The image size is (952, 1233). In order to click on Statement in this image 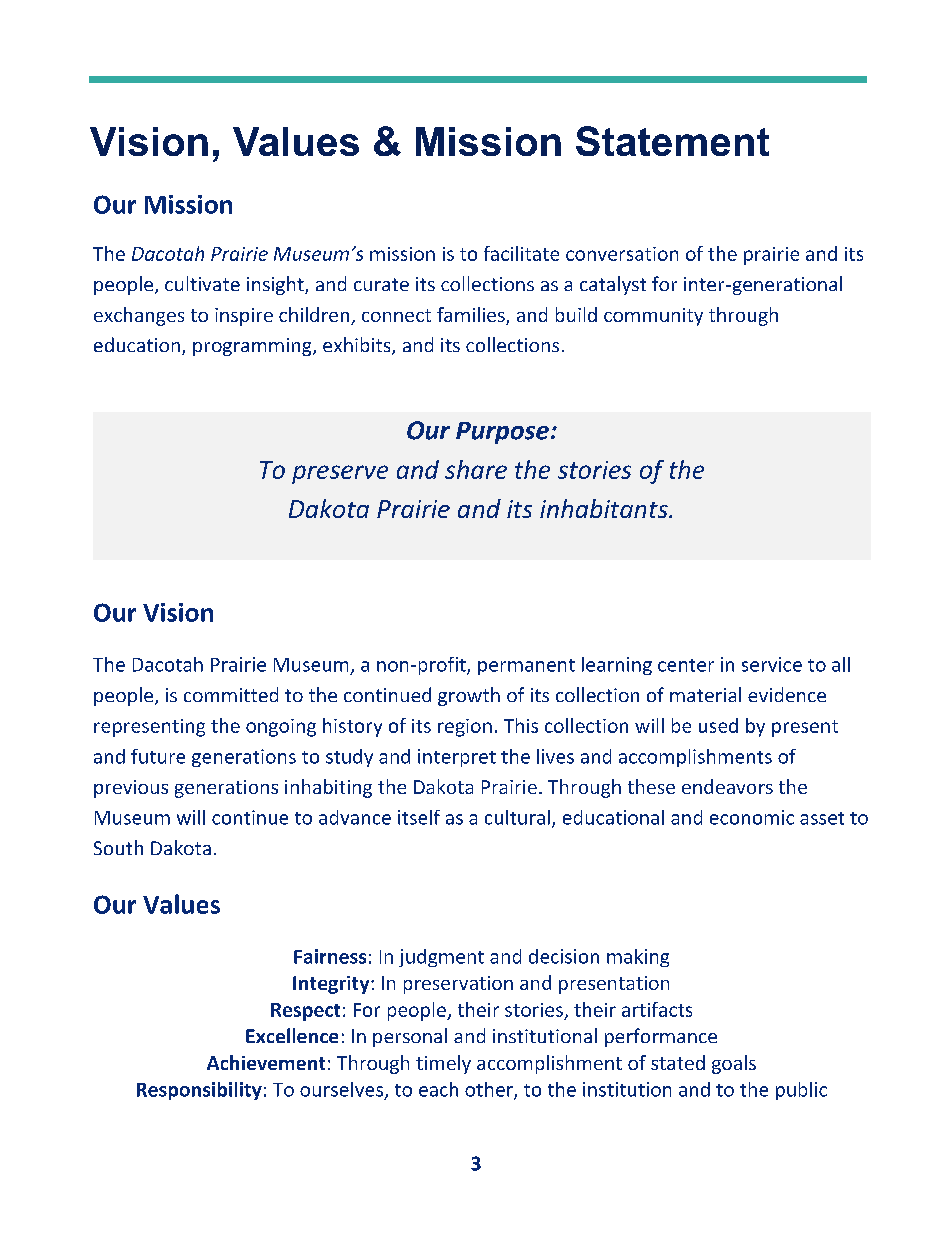, I will do `click(672, 141)`.
